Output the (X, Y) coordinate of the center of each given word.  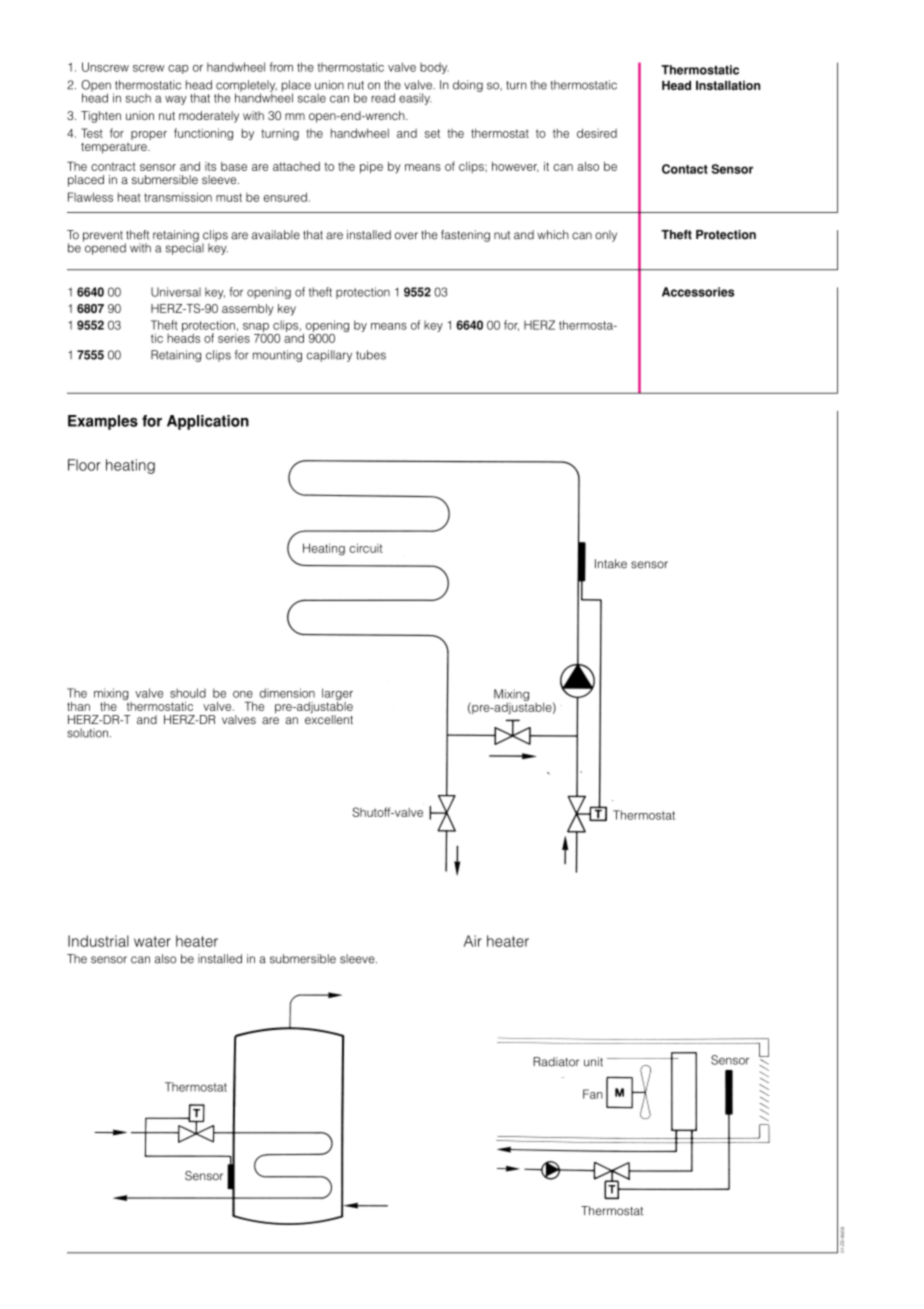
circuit (366, 548)
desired (597, 133)
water (152, 941)
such (138, 98)
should (188, 693)
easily (415, 99)
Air (473, 941)
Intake (611, 564)
